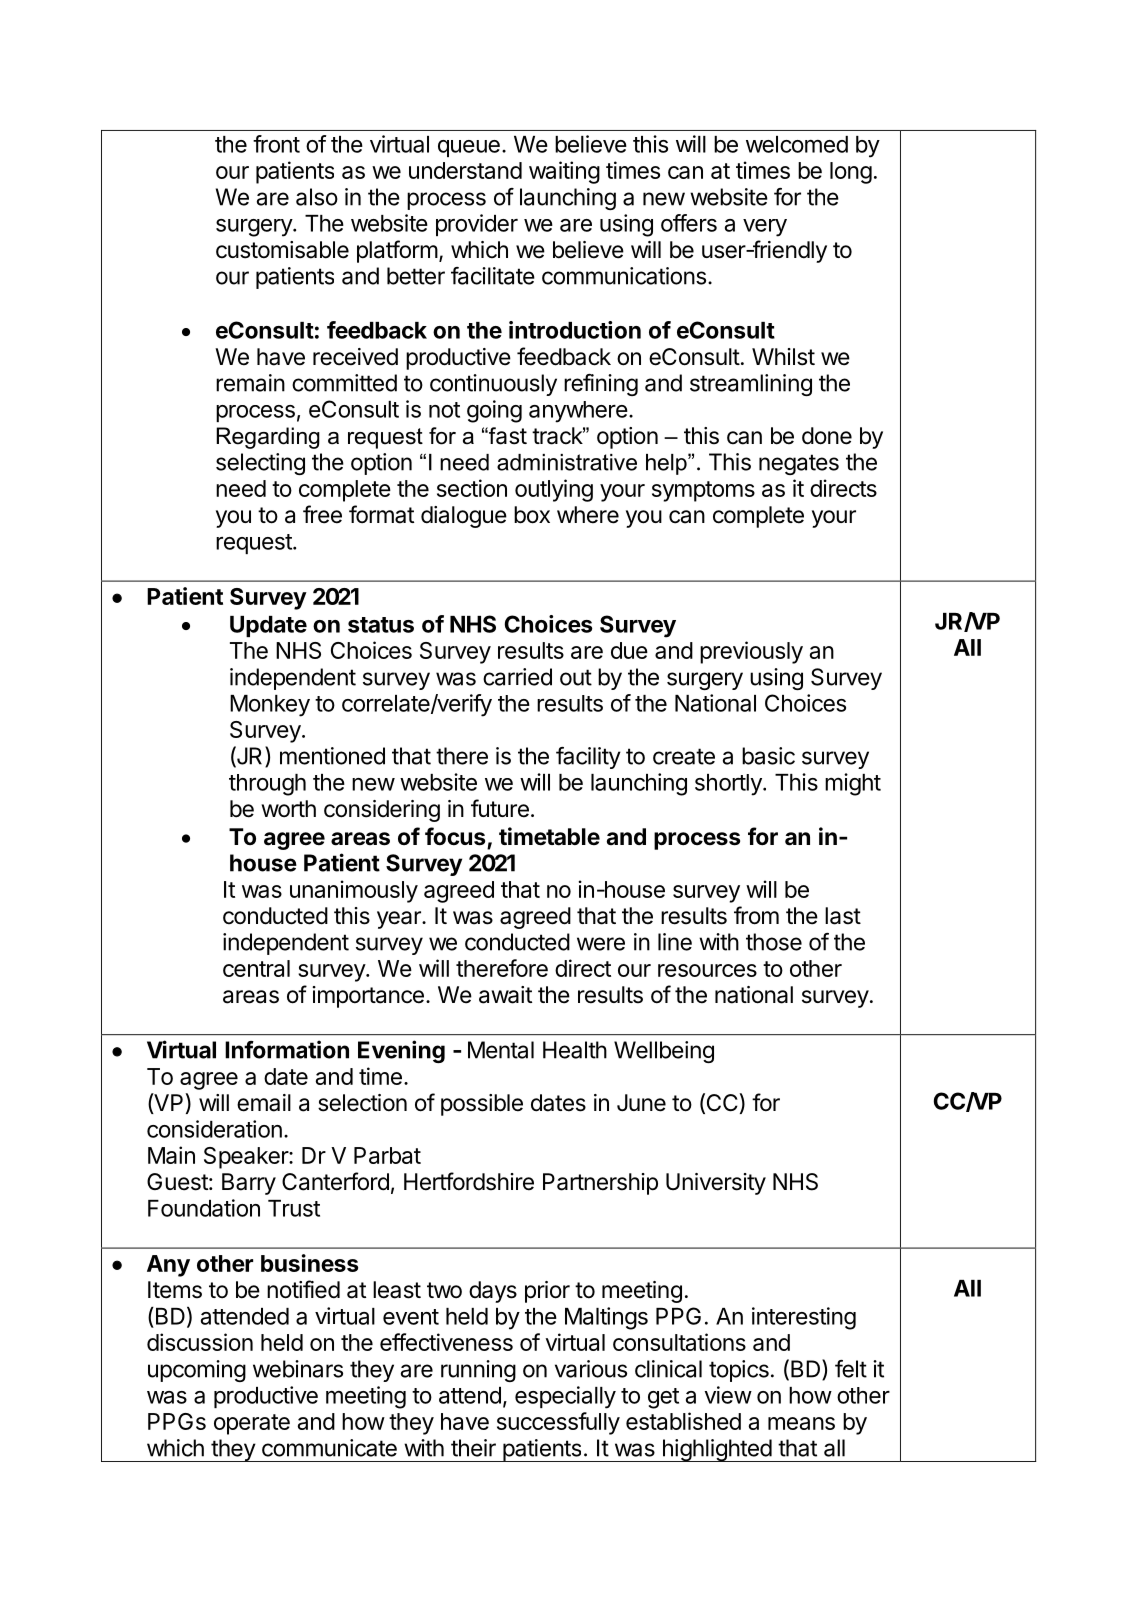  Describe the element at coordinates (252, 1424) in the screenshot. I see `operate` at that location.
